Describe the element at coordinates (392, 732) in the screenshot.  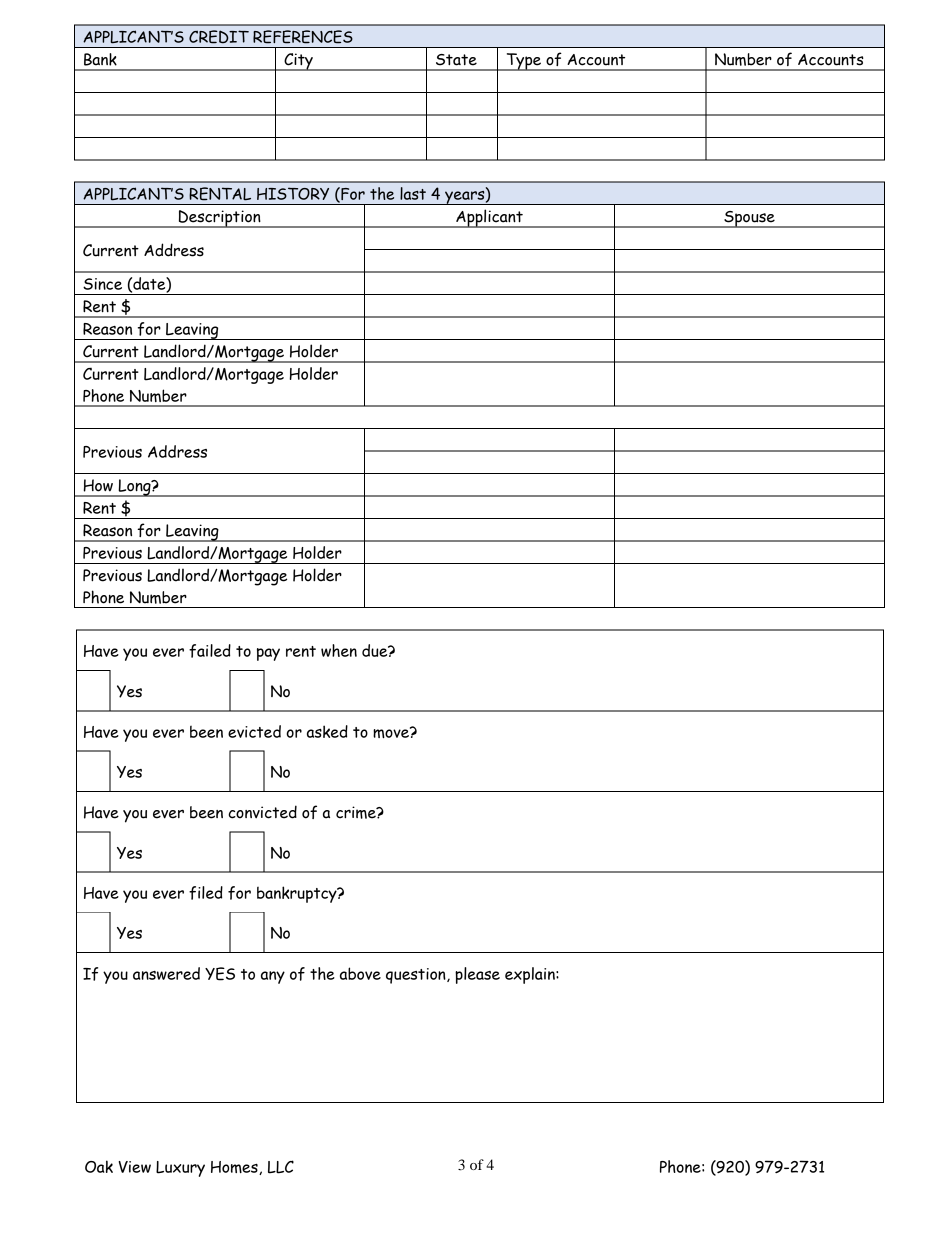
I see `move` at that location.
